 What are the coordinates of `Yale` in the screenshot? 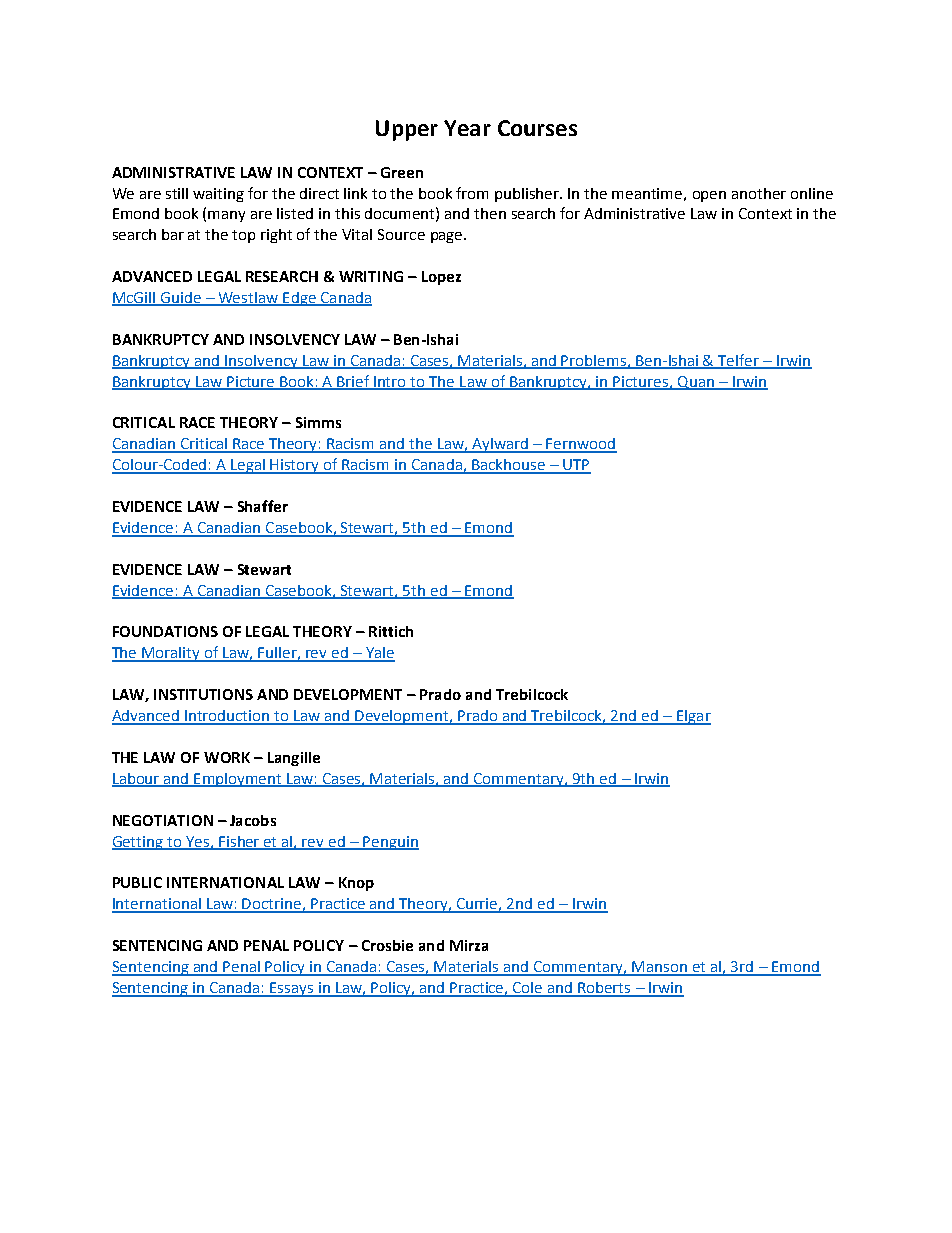 It's located at (379, 654).
